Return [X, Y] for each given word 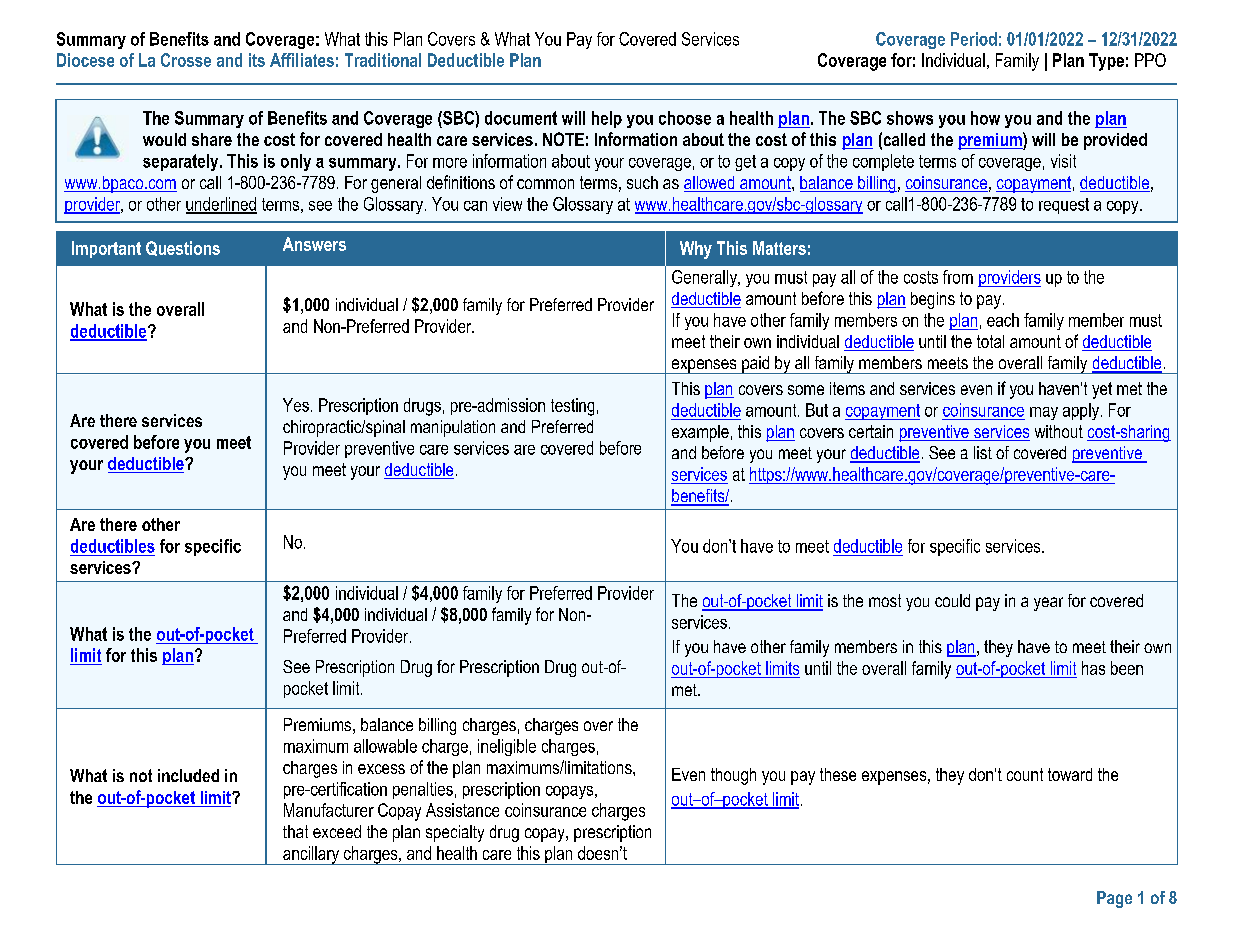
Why [696, 250]
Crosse [186, 60]
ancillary [311, 855]
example [700, 433]
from [958, 277]
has [1093, 668]
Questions [183, 248]
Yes [296, 405]
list [983, 452]
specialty [455, 833]
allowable [385, 746]
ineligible [507, 747]
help [607, 119]
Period [974, 39]
